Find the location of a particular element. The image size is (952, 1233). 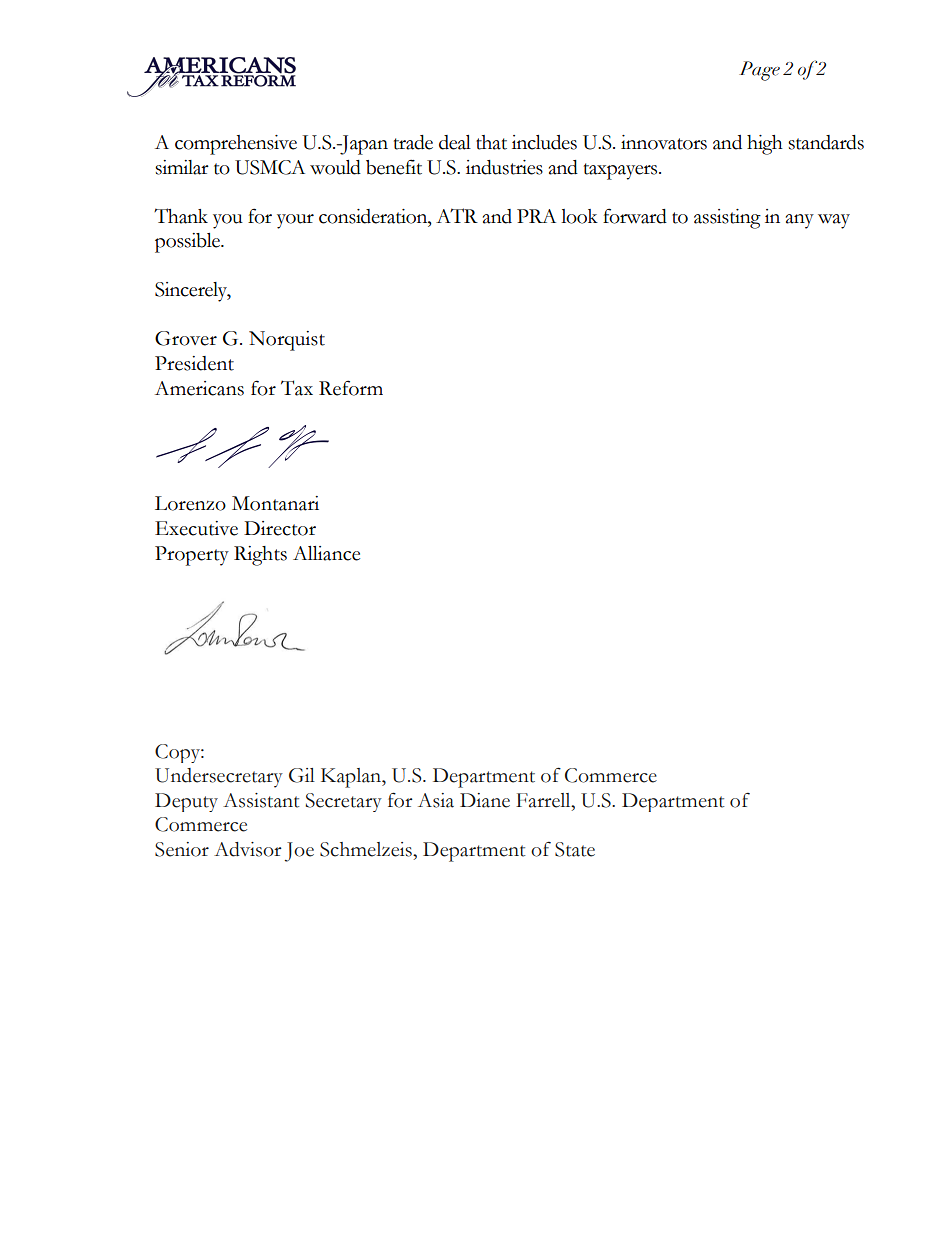

Page is located at coordinates (759, 71).
